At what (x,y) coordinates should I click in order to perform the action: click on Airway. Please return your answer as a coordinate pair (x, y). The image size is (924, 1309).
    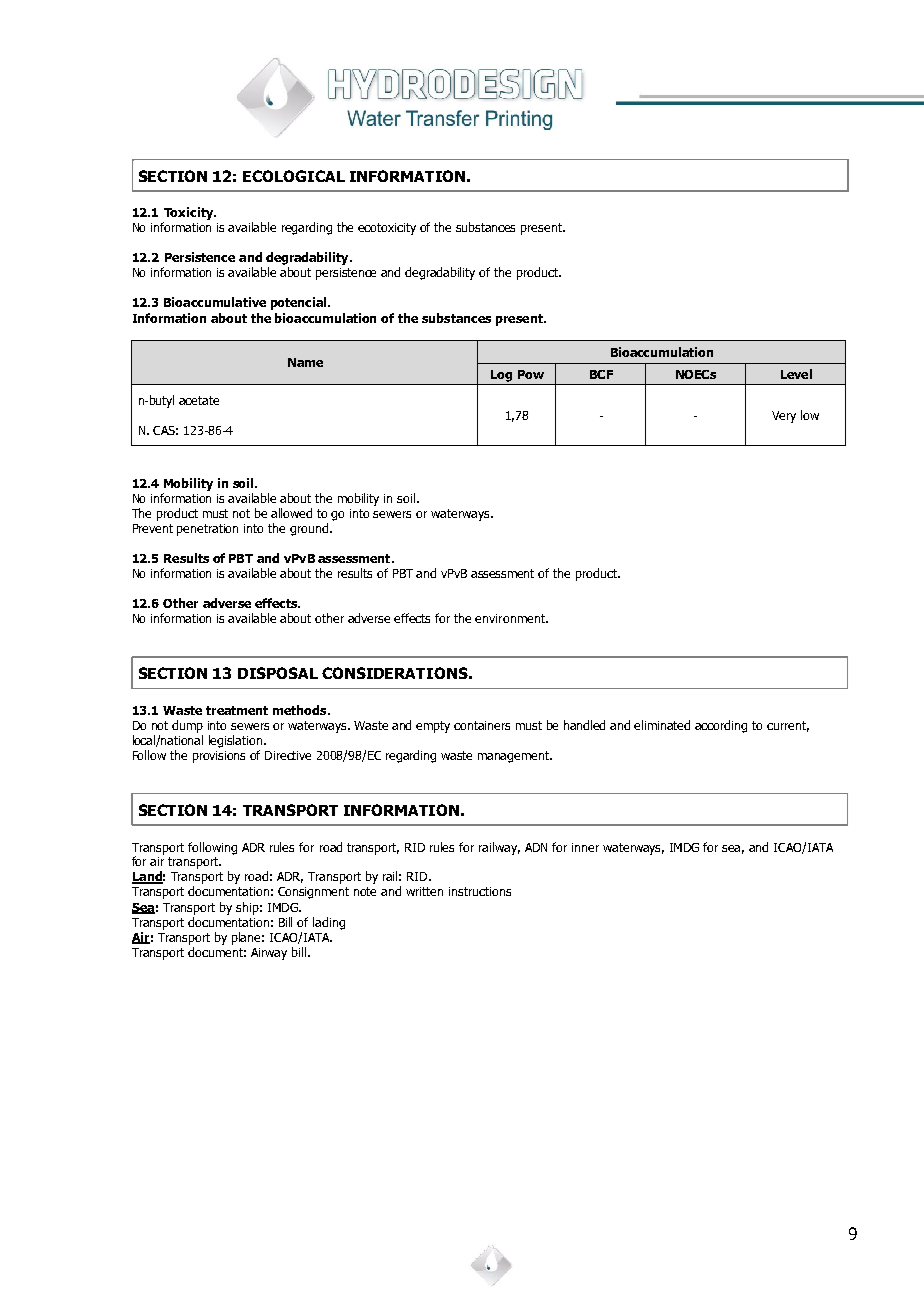
    Looking at the image, I should click on (269, 954).
